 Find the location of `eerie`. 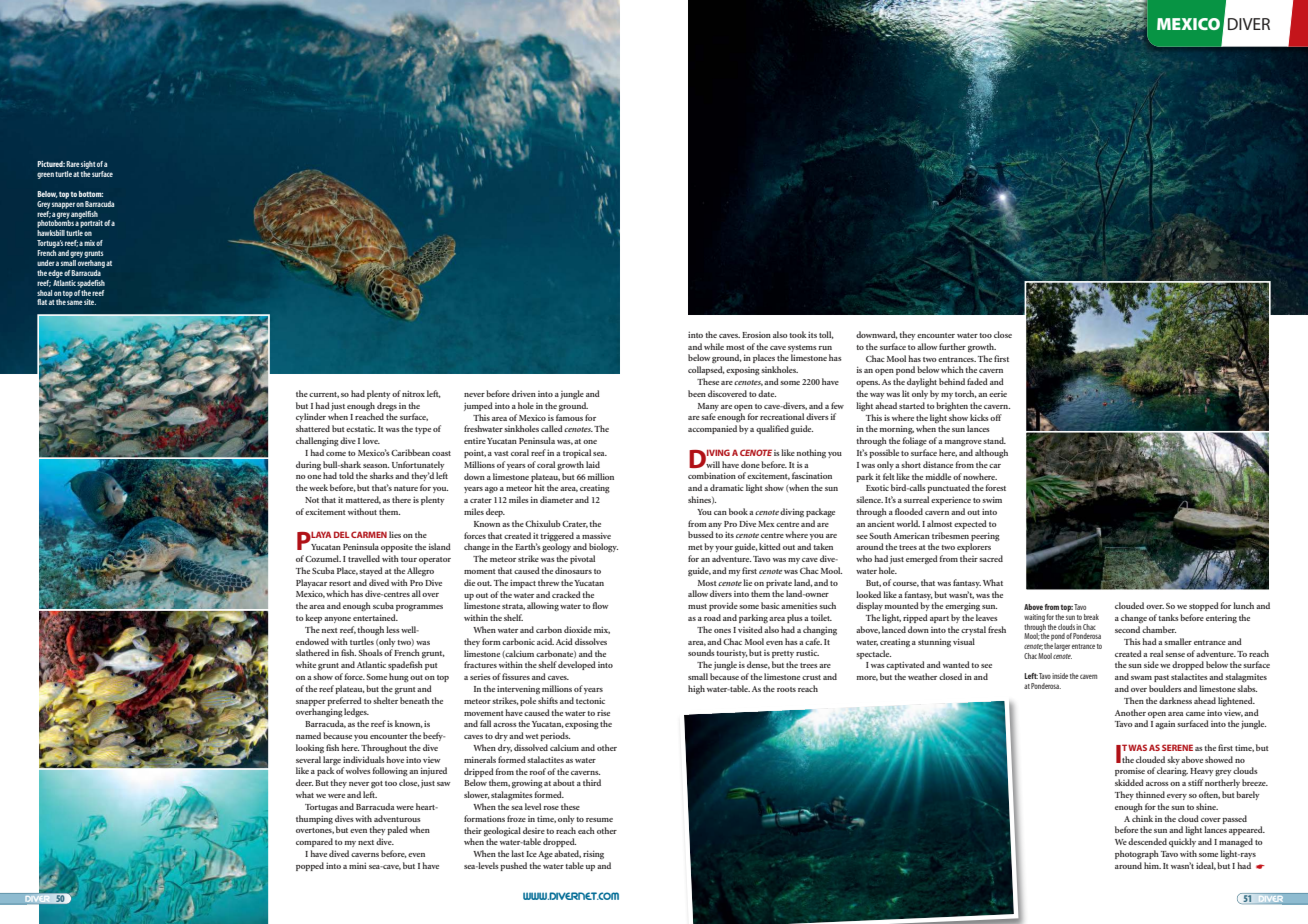

eerie is located at coordinates (998, 394).
